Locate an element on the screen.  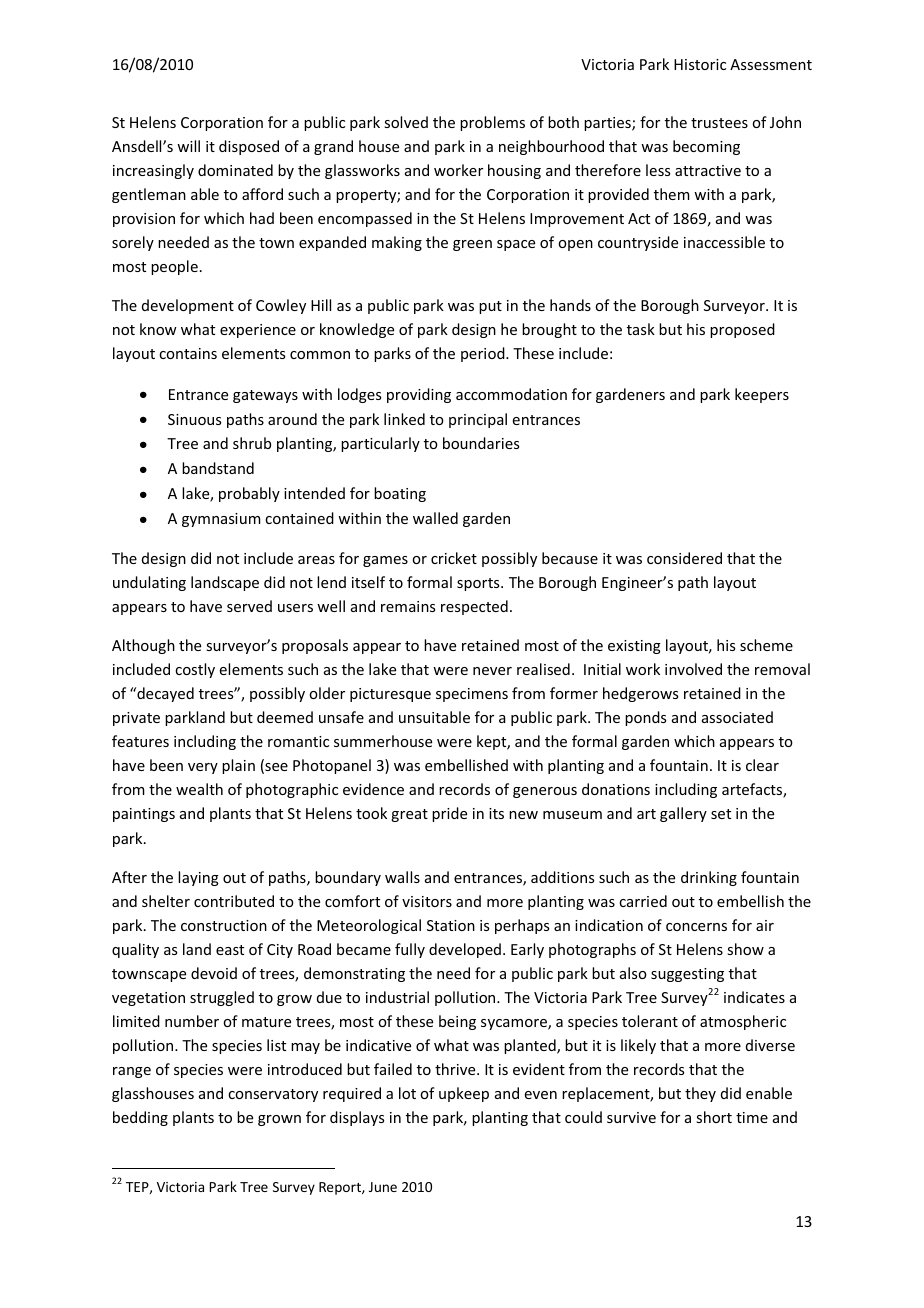
bedding is located at coordinates (140, 1118).
